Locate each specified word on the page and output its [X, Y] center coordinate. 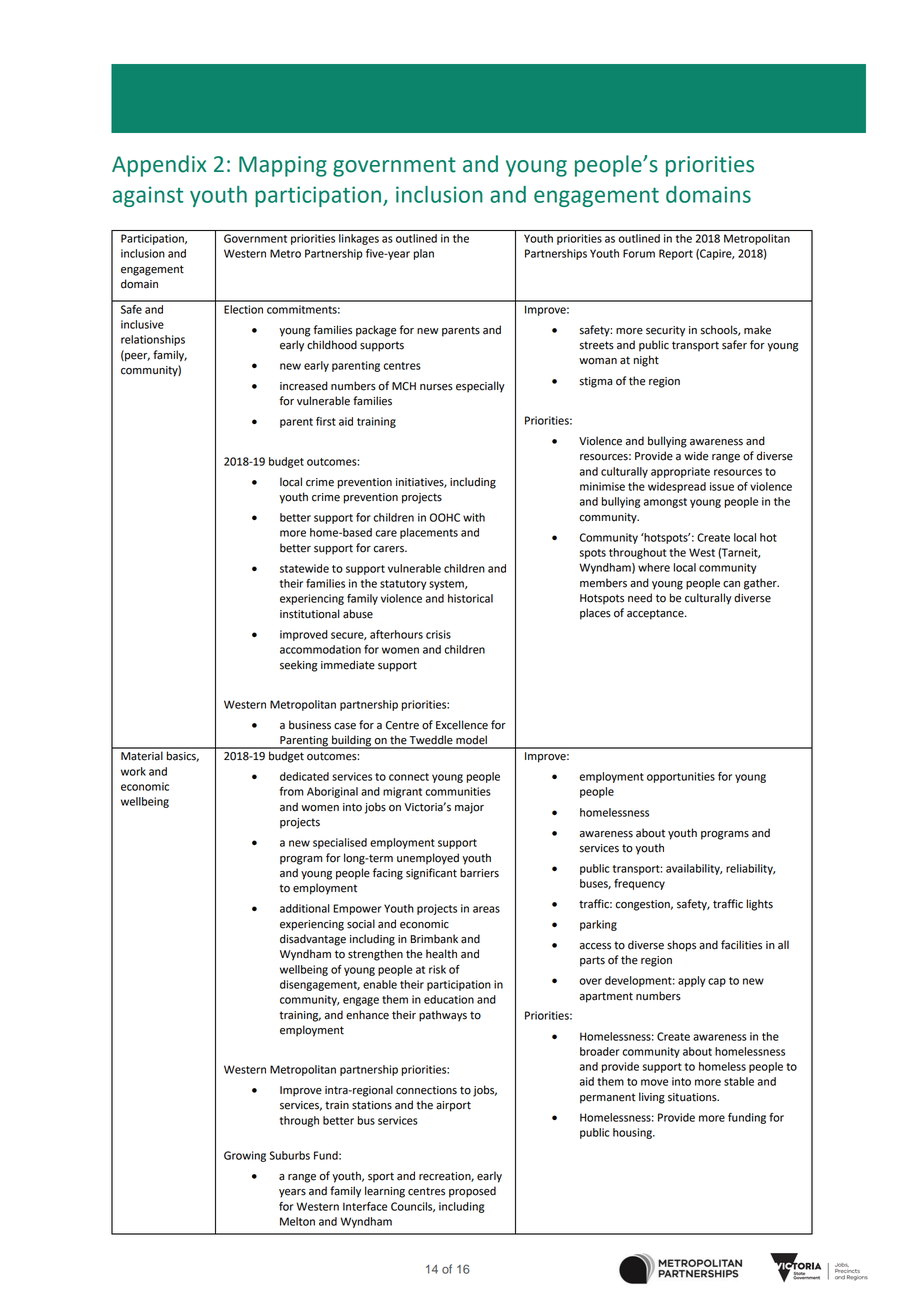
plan [424, 254]
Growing [245, 1156]
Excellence [462, 725]
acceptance [656, 614]
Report [676, 254]
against [148, 196]
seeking [298, 666]
